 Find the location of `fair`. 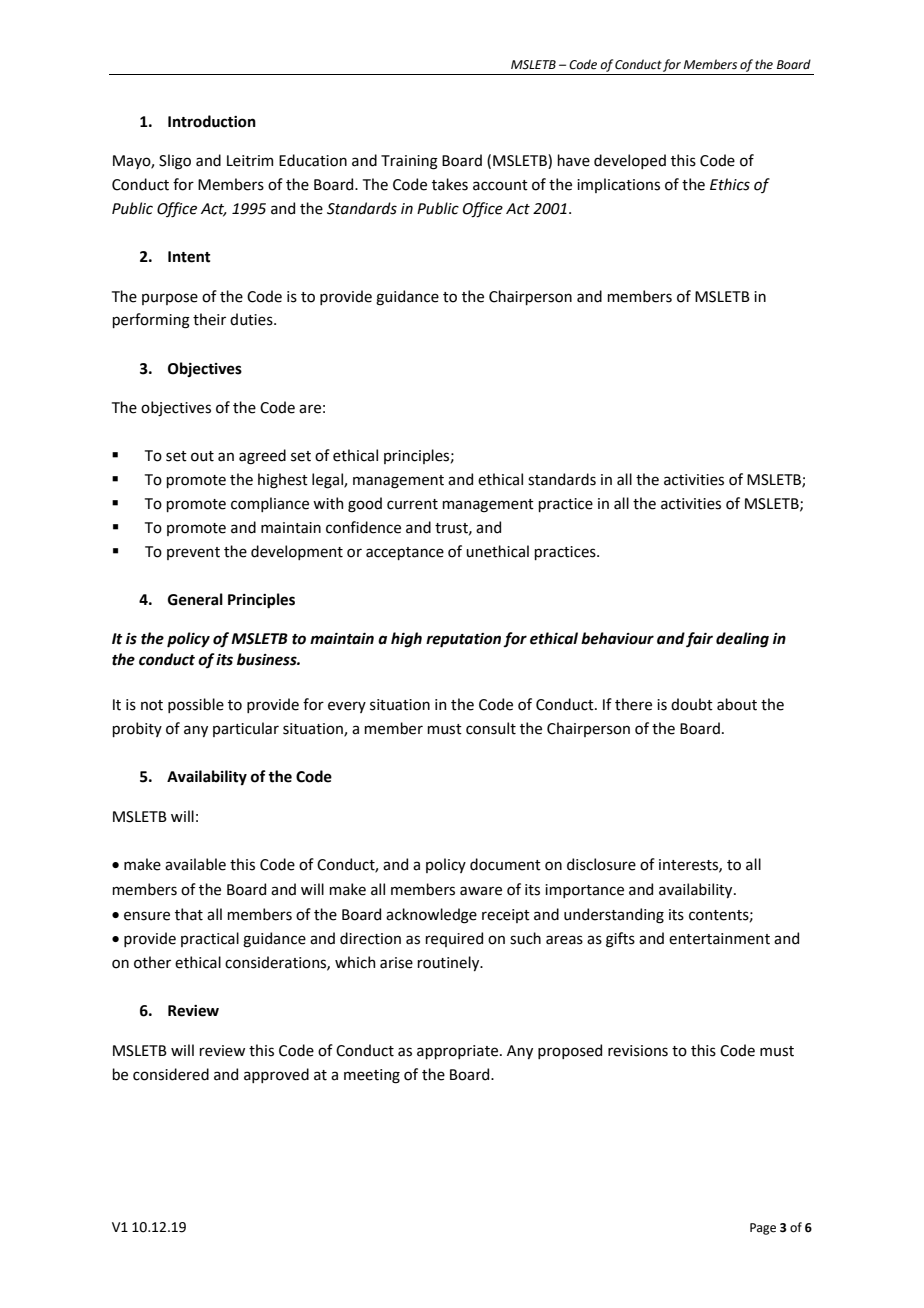

fair is located at coordinates (699, 640).
